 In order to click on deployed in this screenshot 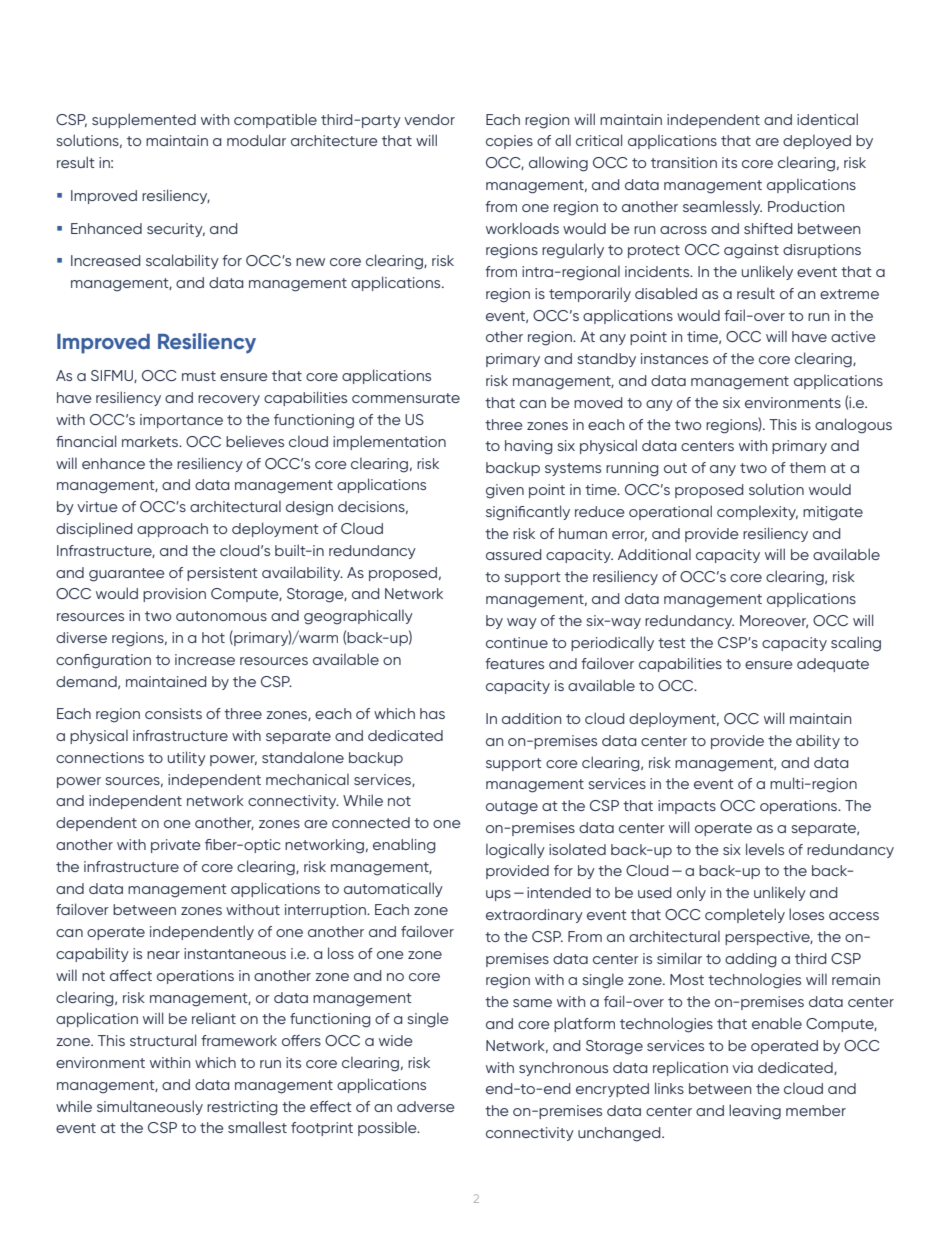, I will do `click(817, 142)`.
